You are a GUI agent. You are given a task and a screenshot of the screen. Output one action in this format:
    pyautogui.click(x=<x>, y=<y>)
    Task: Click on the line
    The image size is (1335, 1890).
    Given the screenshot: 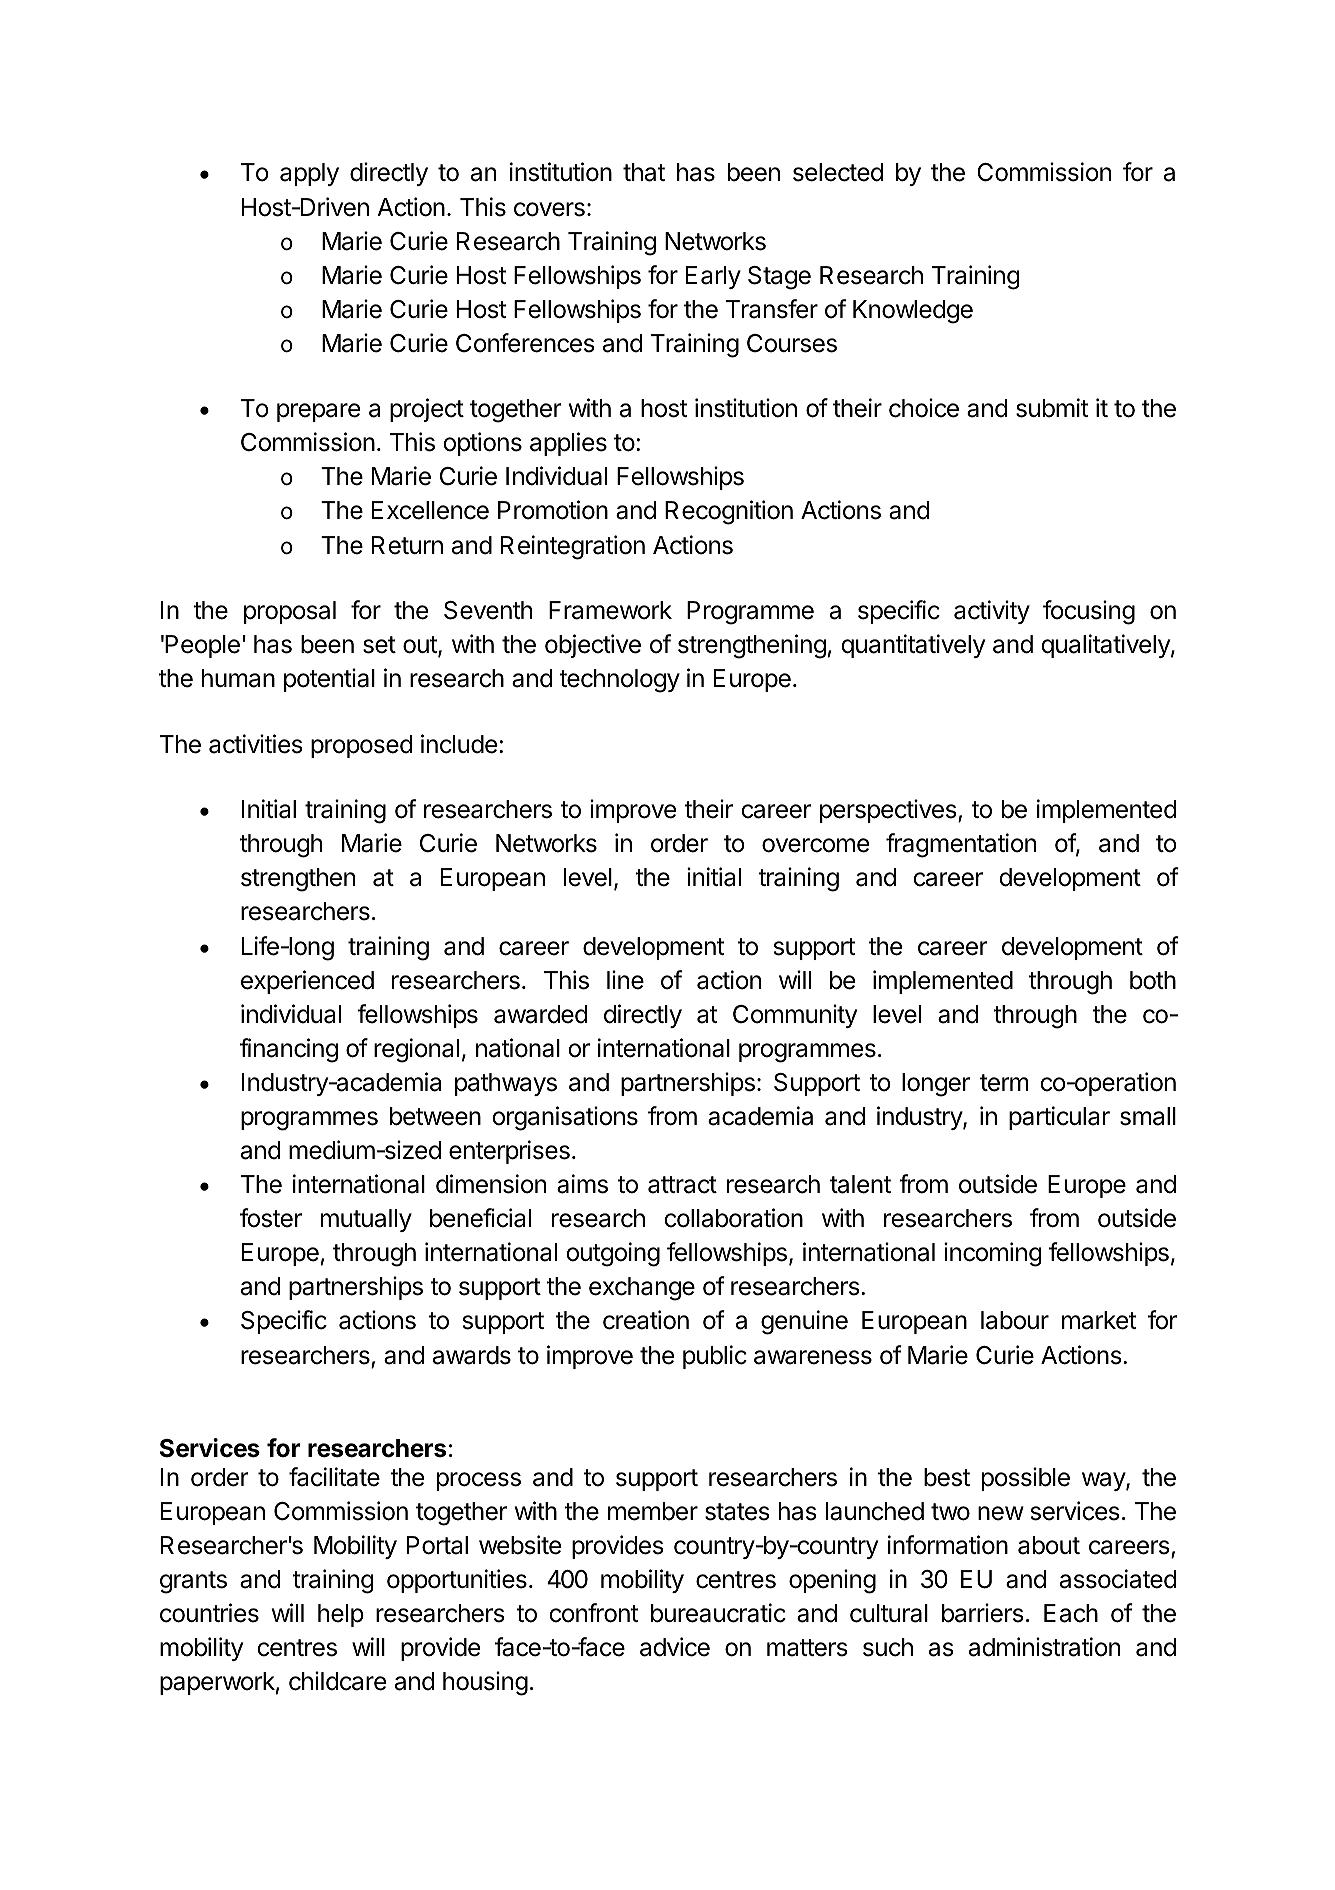 What is the action you would take?
    pyautogui.click(x=625, y=980)
